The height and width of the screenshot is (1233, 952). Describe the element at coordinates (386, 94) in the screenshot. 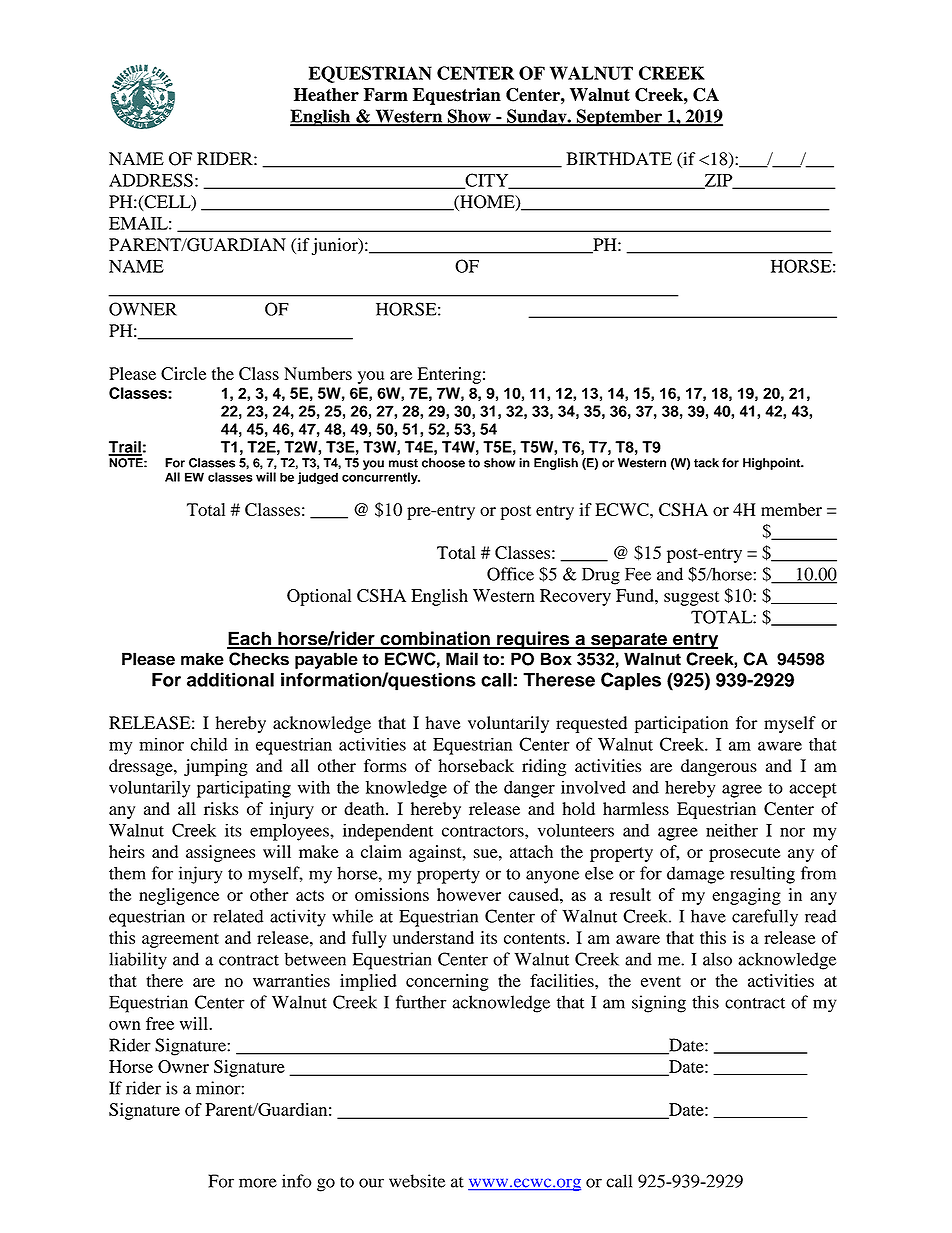

I see `Farm` at that location.
